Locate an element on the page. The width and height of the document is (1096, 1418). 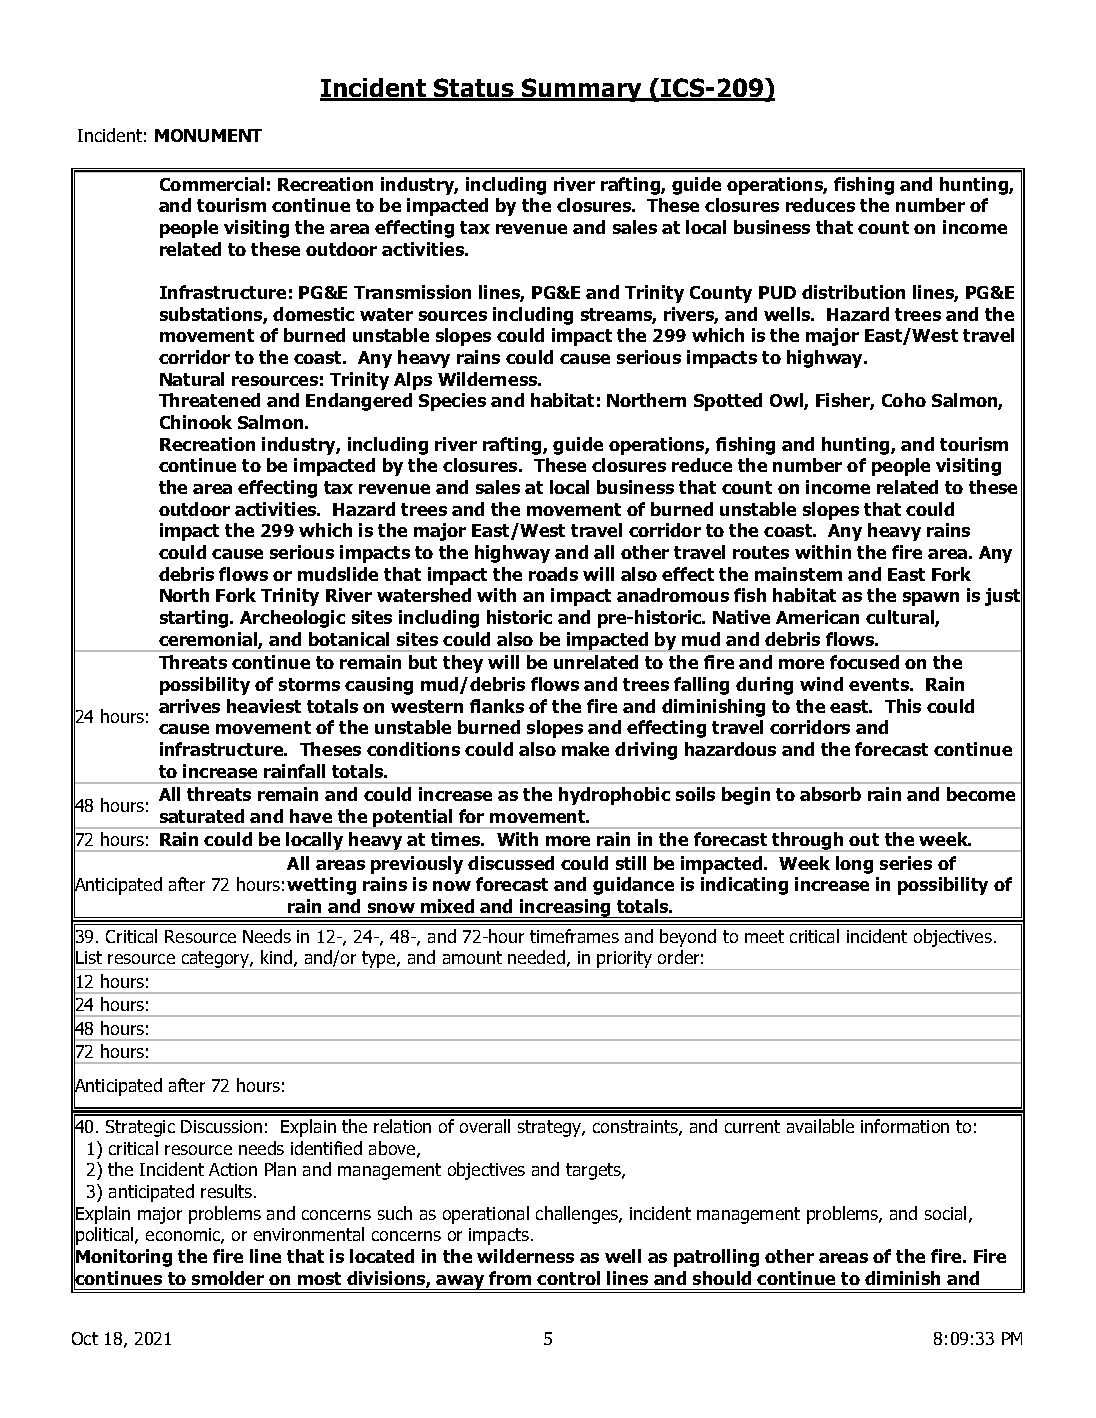
kind is located at coordinates (276, 957).
